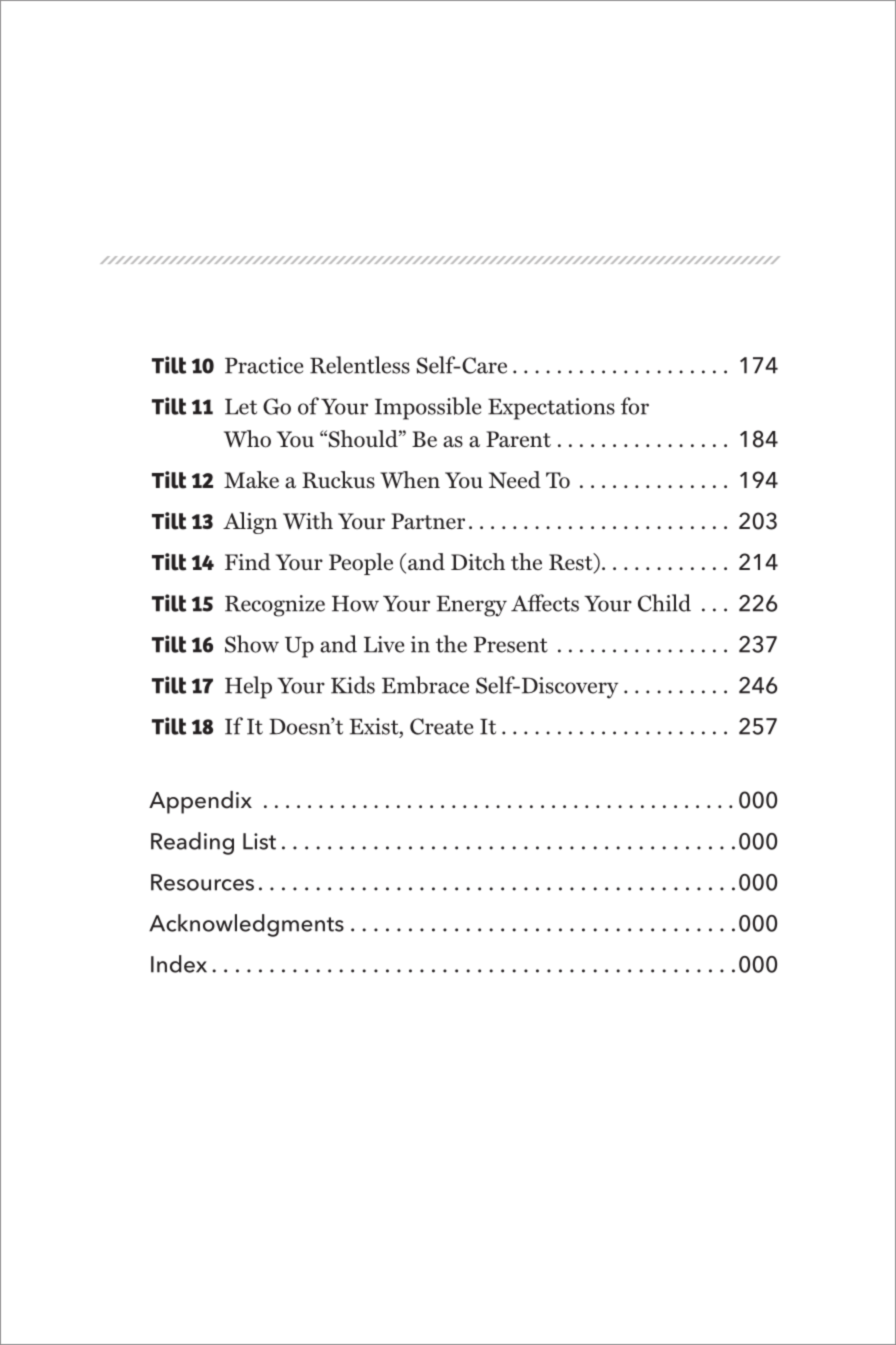 The height and width of the screenshot is (1345, 896). Describe the element at coordinates (264, 365) in the screenshot. I see `Practice` at that location.
